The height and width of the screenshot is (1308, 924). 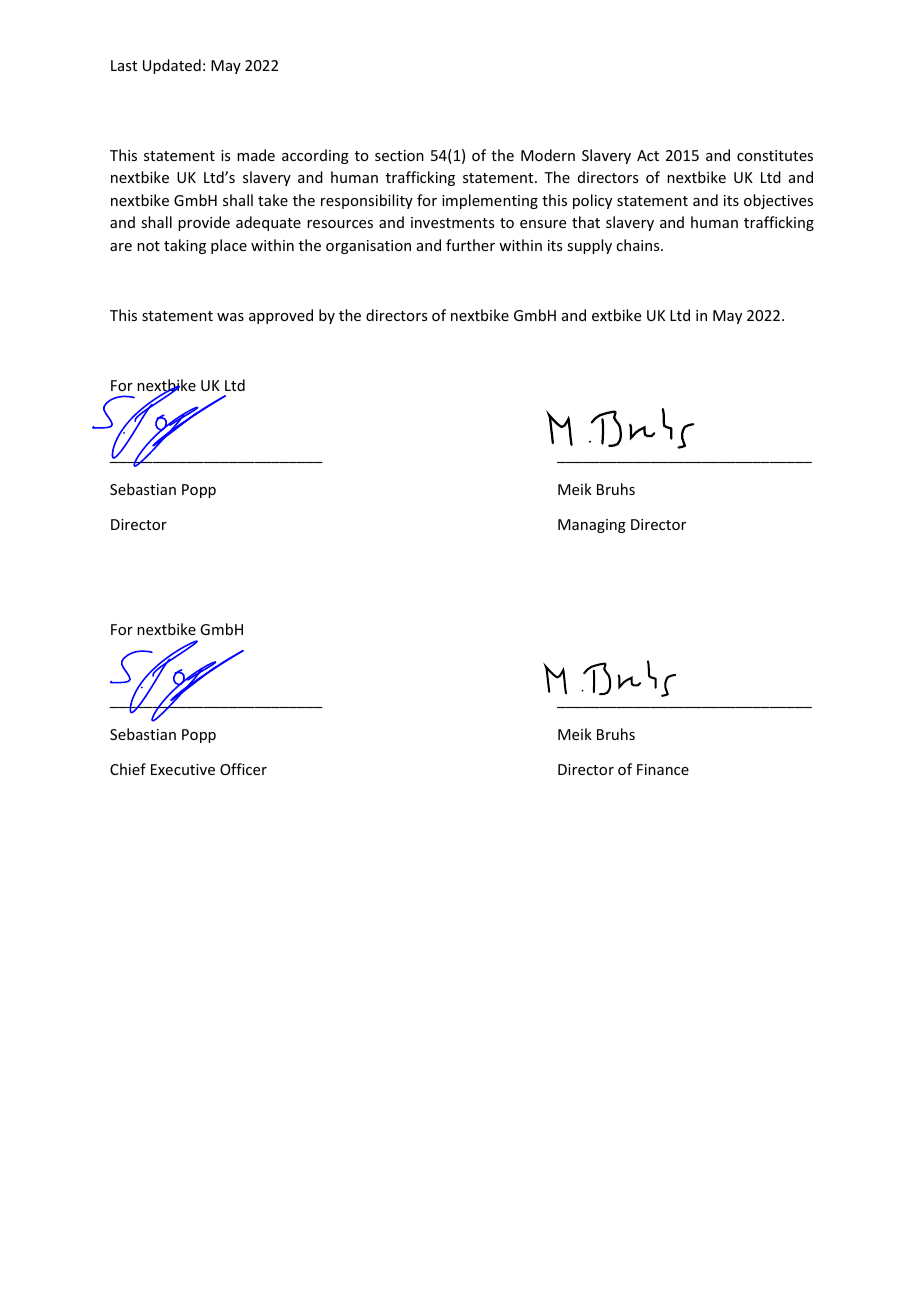 What do you see at coordinates (648, 155) in the screenshot?
I see `Act` at bounding box center [648, 155].
